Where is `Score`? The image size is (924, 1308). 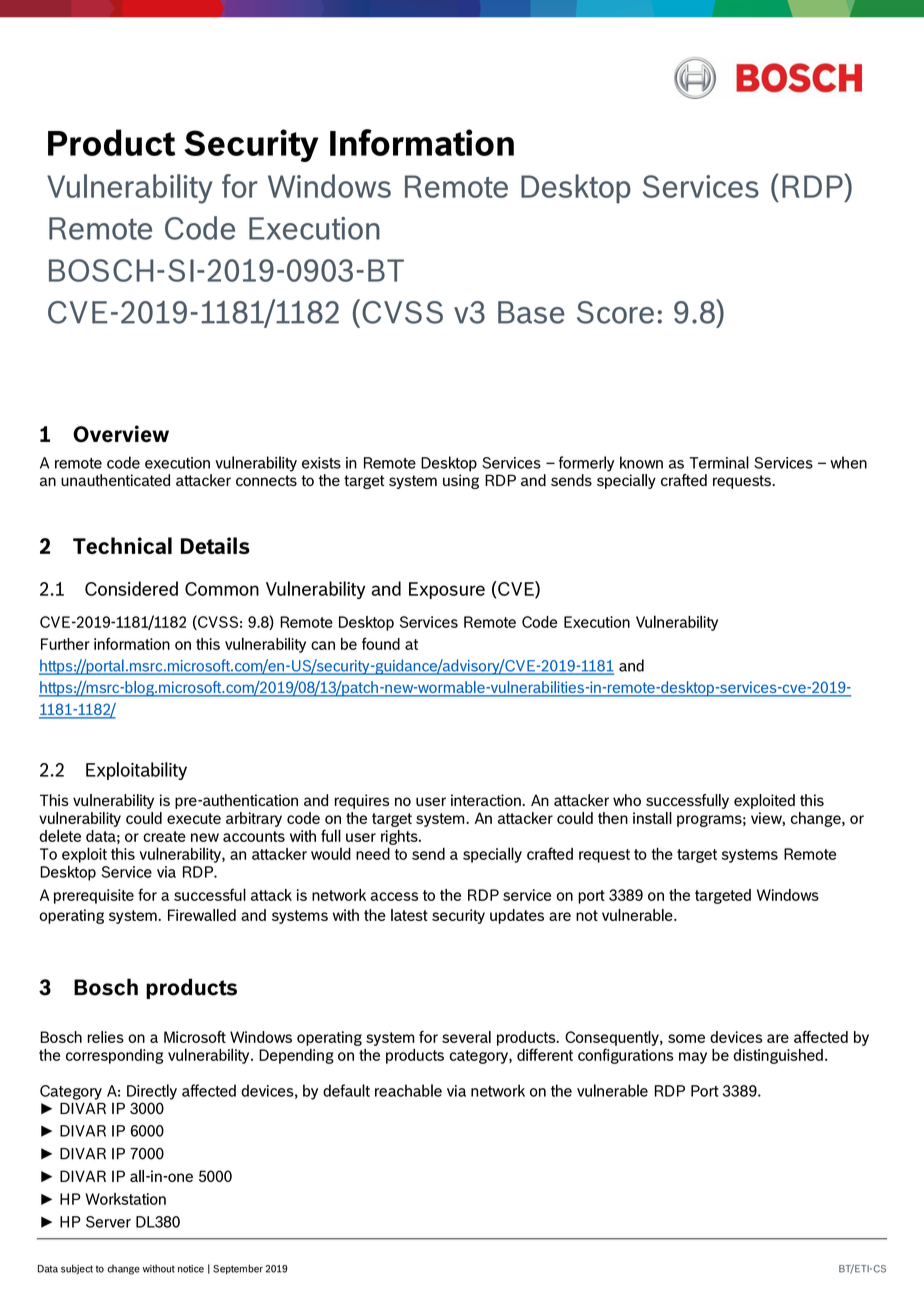
Score is located at coordinates (615, 312).
